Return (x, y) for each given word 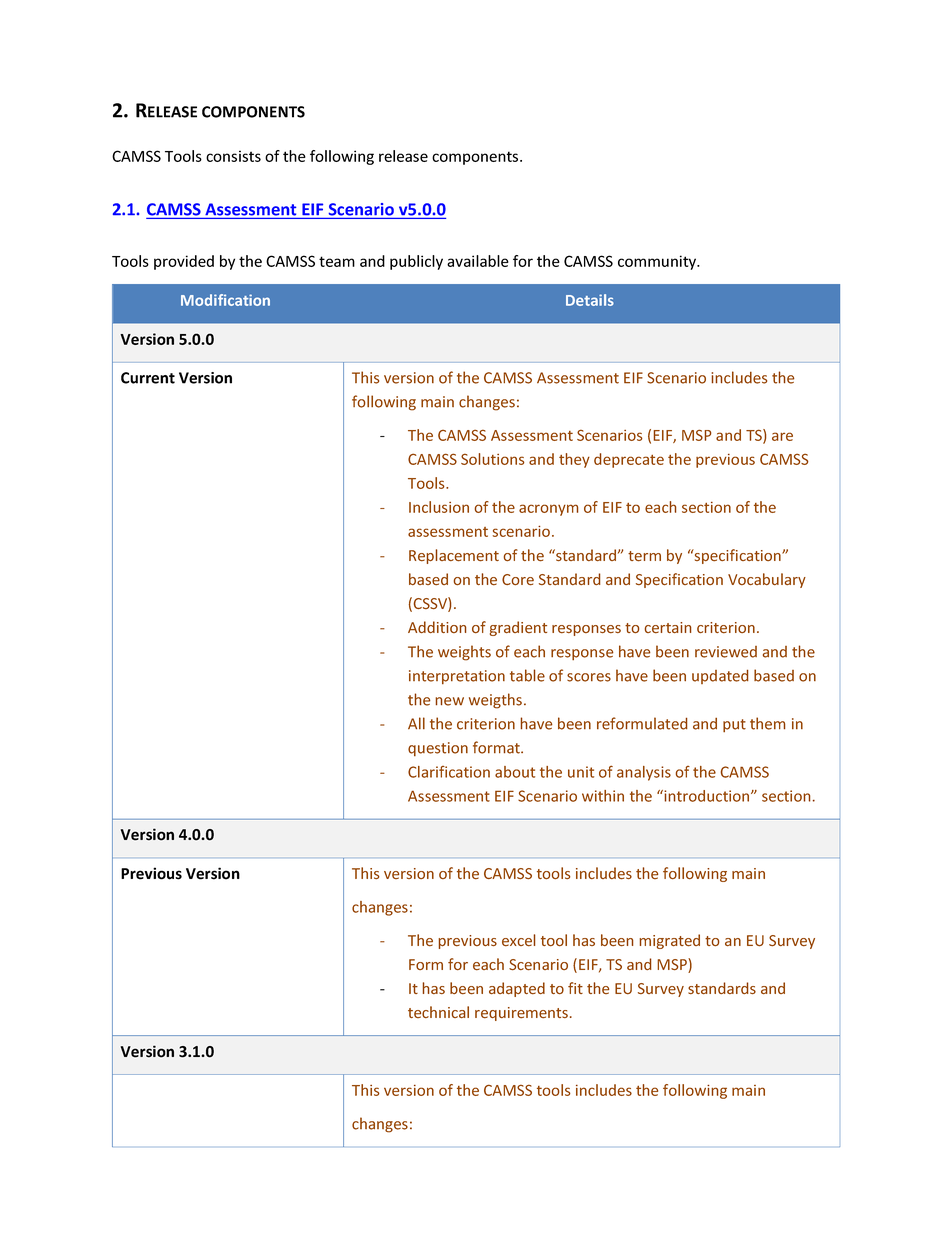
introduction (707, 796)
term (644, 556)
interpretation (457, 677)
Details (590, 300)
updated (720, 676)
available (478, 261)
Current (148, 378)
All (416, 723)
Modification (225, 300)
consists (233, 156)
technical (438, 1012)
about (515, 772)
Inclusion (439, 507)
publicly (416, 262)
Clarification (449, 772)
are (782, 436)
